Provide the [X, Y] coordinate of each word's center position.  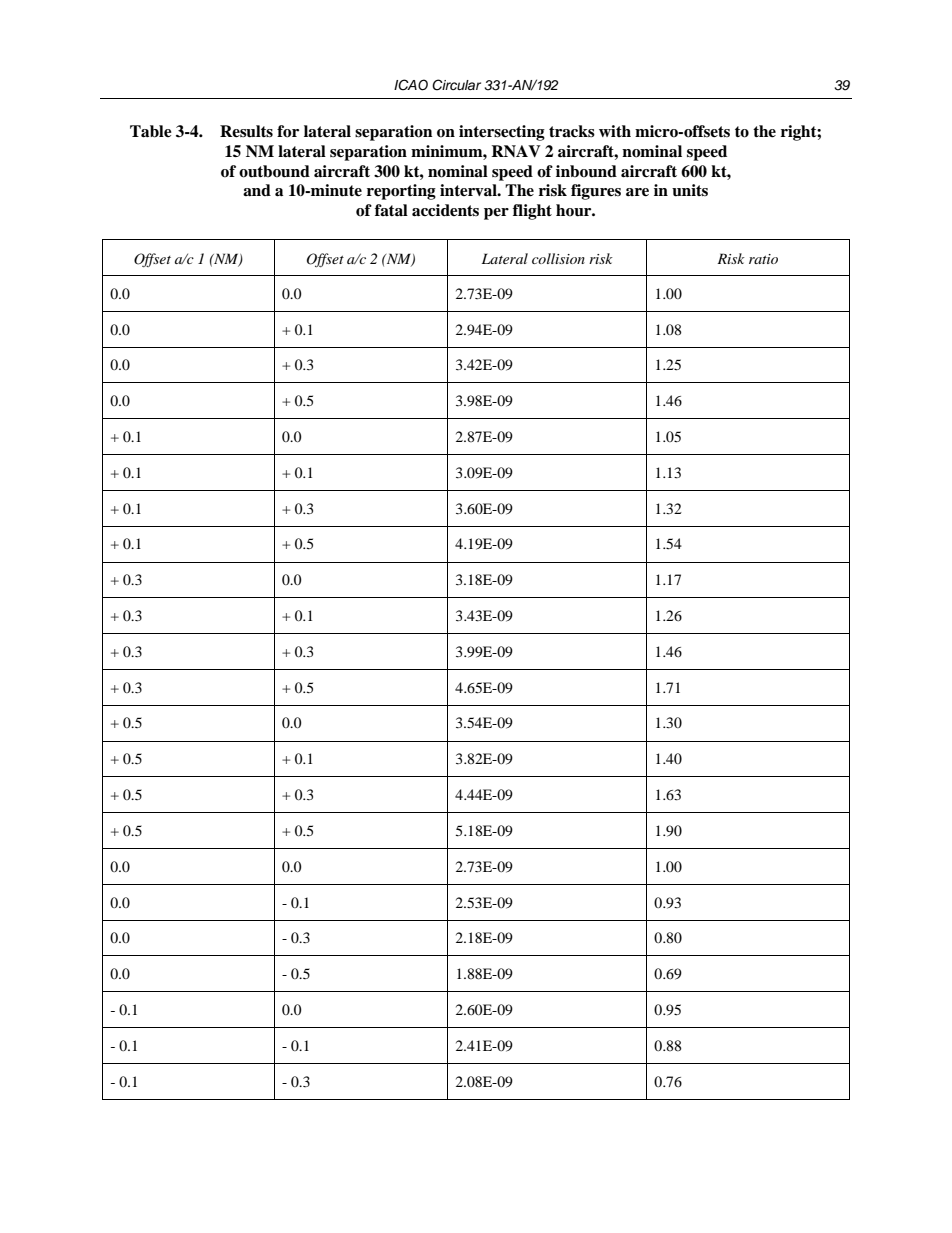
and [257, 190]
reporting [401, 192]
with [615, 131]
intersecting [502, 133]
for [288, 131]
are [637, 192]
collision [558, 258]
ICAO [411, 85]
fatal [391, 210]
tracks [572, 131]
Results [246, 131]
